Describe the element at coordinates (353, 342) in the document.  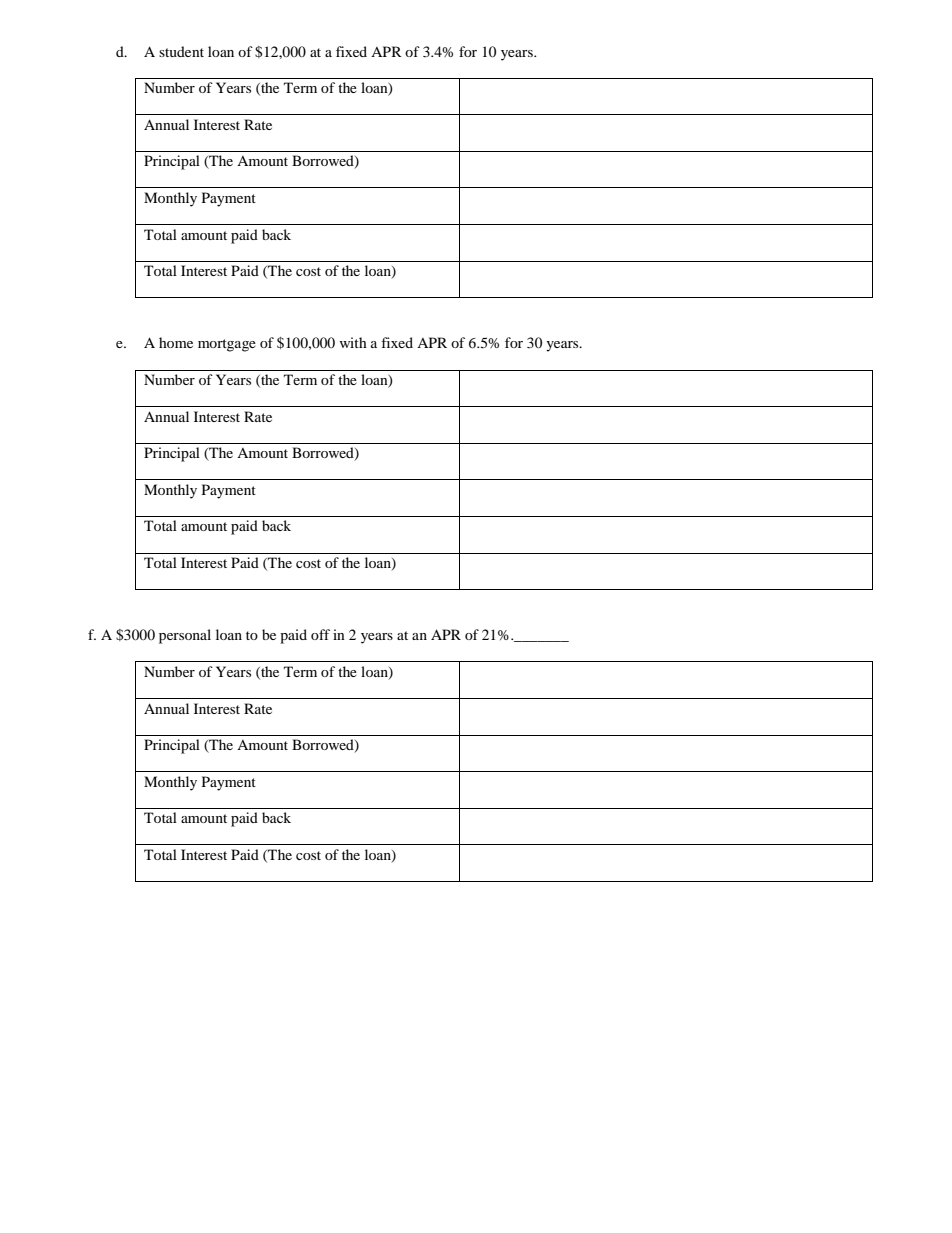
I see `with` at that location.
